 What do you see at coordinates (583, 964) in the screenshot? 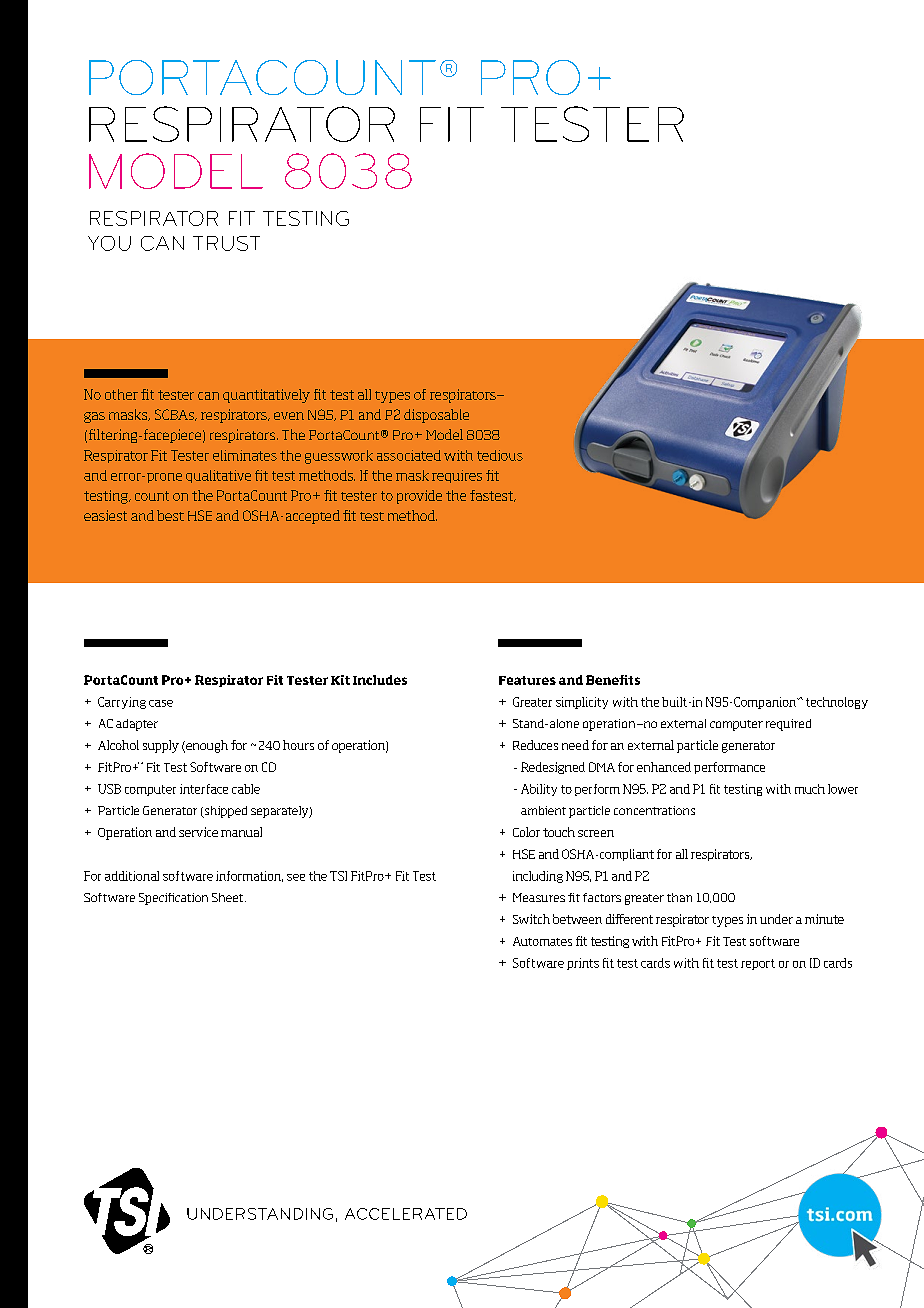
I see `prints` at bounding box center [583, 964].
